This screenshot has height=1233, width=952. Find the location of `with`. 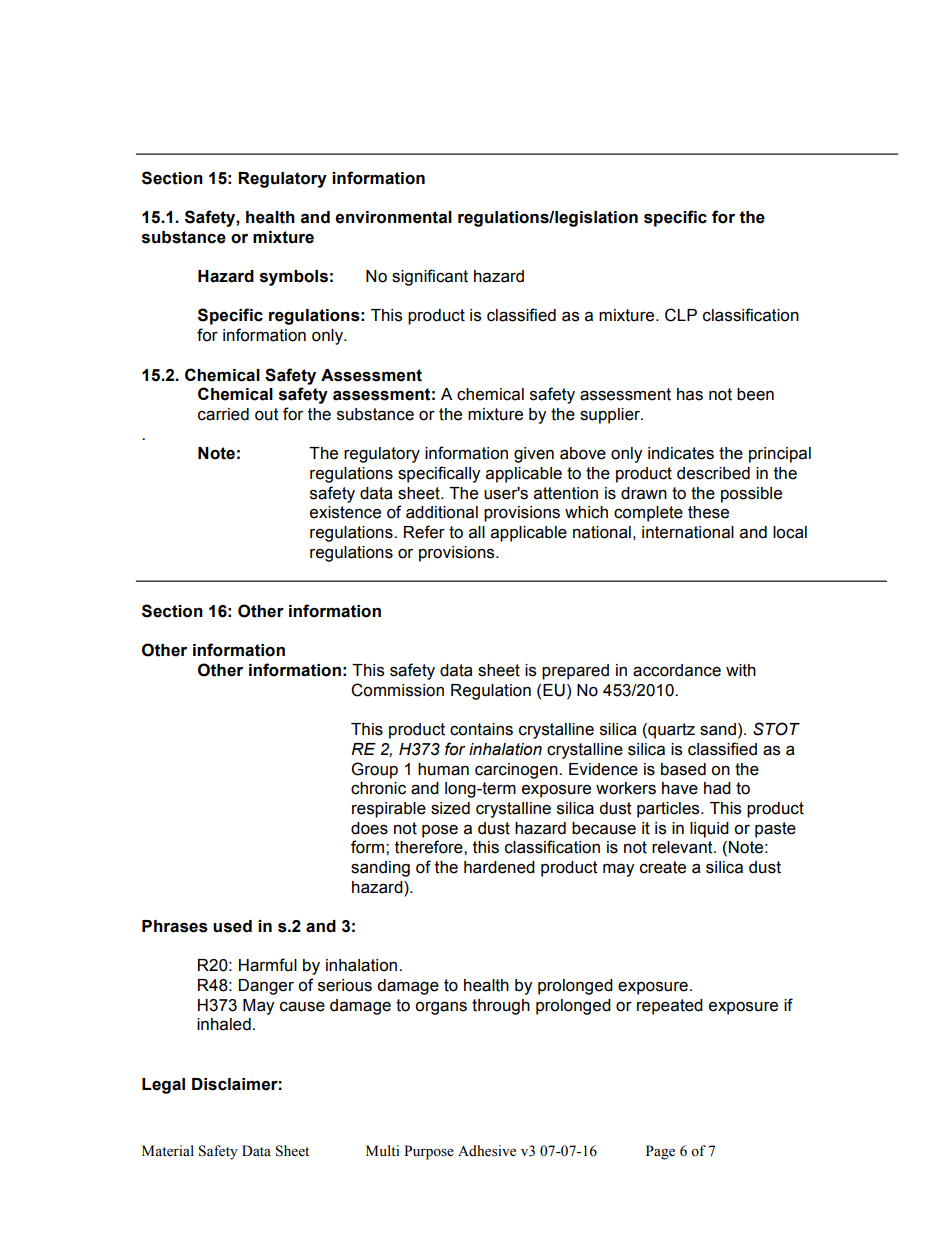

with is located at coordinates (741, 670).
